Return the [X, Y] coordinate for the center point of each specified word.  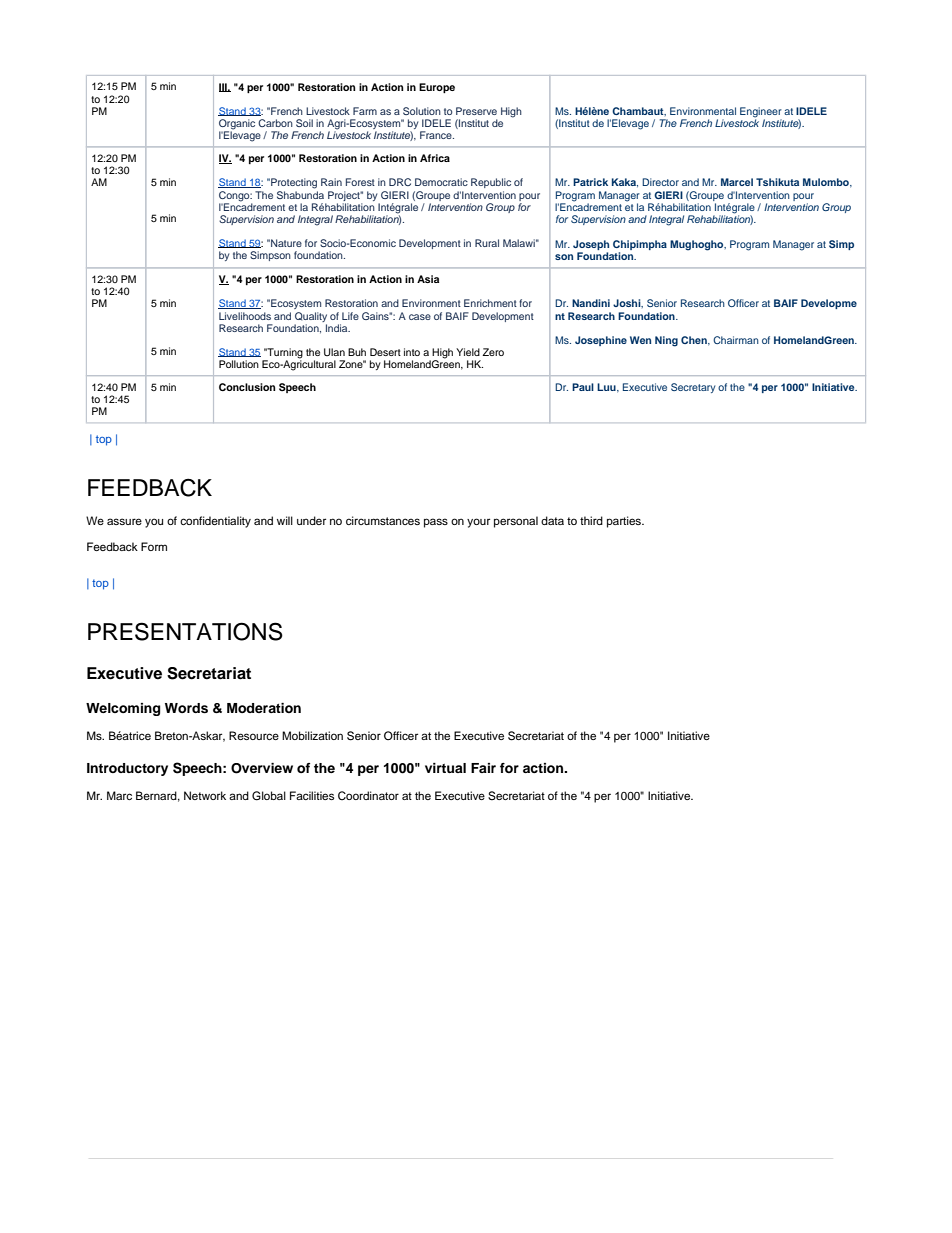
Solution [422, 111]
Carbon [275, 123]
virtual [445, 768]
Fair [483, 768]
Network [205, 795]
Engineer [761, 112]
